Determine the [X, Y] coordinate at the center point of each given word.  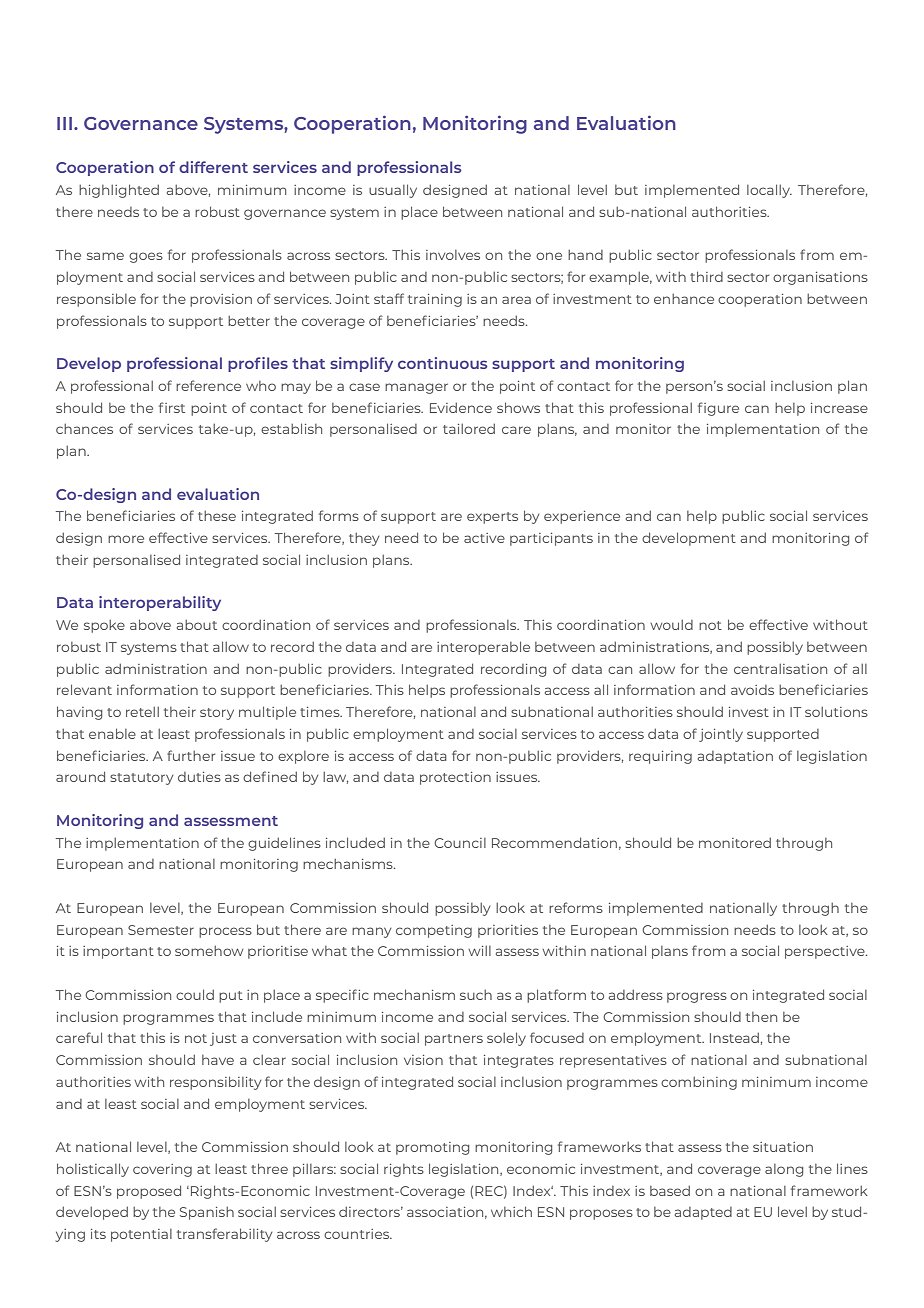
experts [492, 518]
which [511, 1211]
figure [718, 409]
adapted [703, 1213]
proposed [149, 1192]
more [126, 539]
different [213, 167]
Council [460, 843]
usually [393, 191]
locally [769, 191]
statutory [141, 779]
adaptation [735, 757]
